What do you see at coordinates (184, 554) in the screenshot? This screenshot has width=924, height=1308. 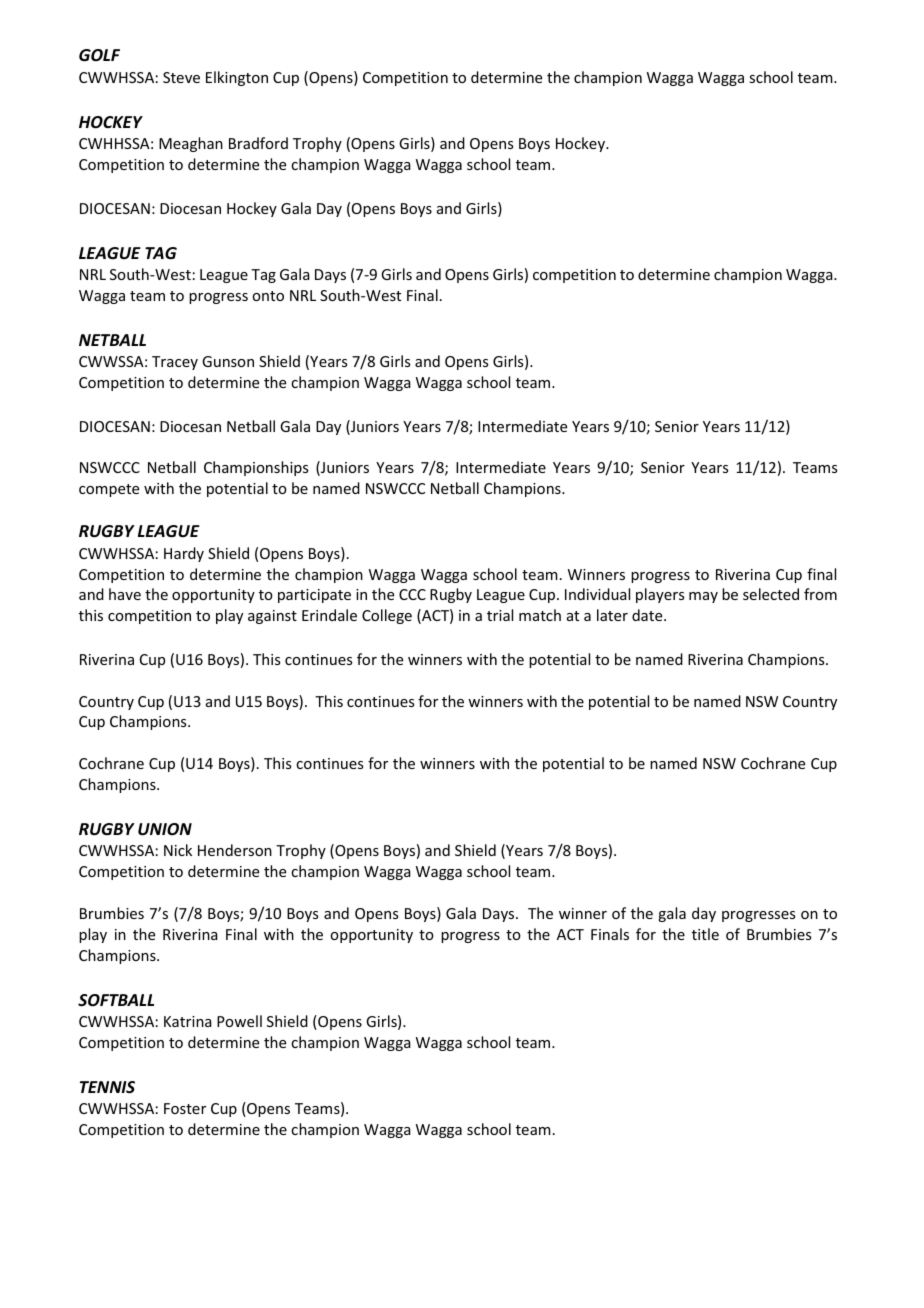 I see `Hardy` at bounding box center [184, 554].
